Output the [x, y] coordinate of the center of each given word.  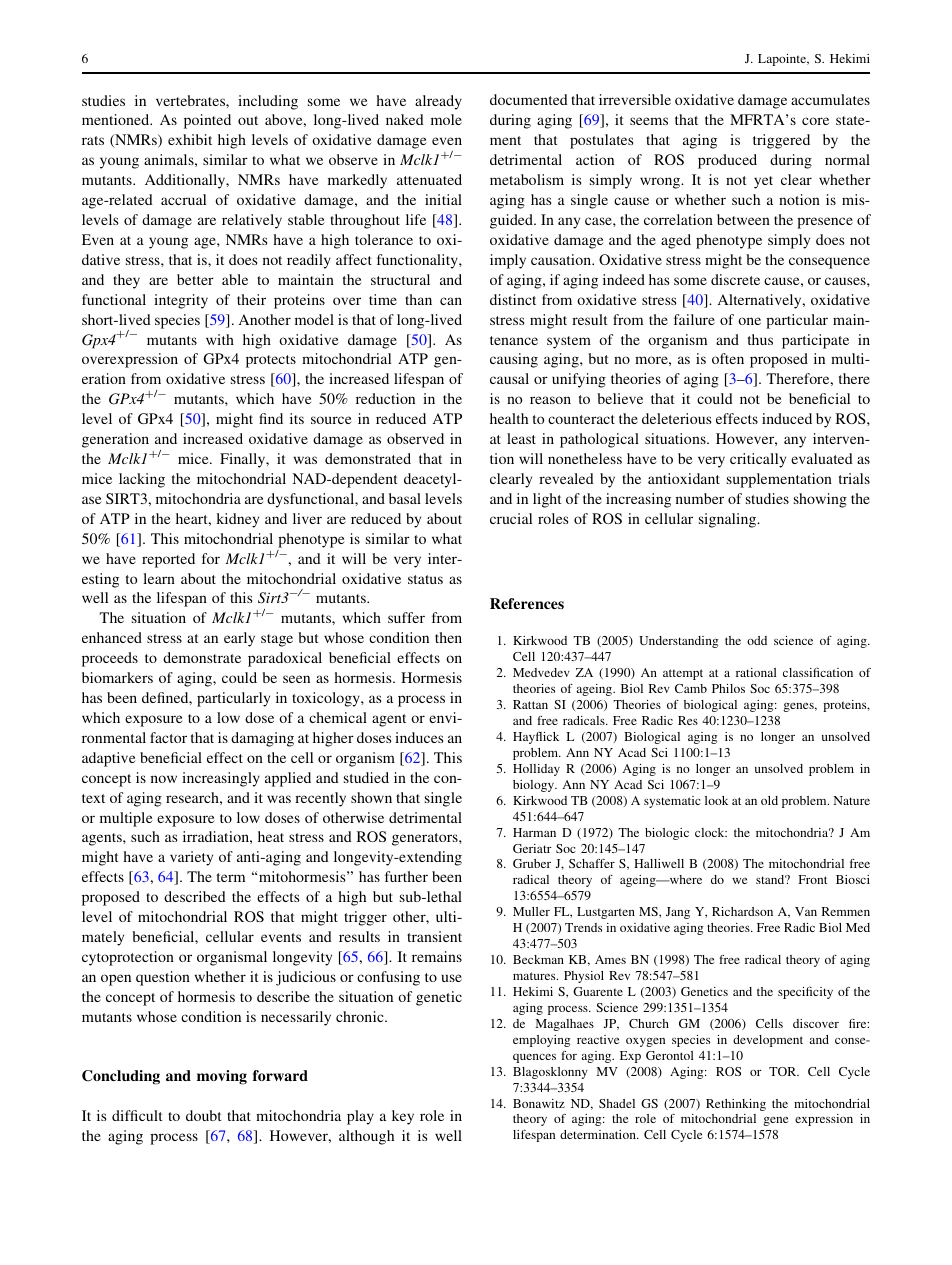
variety [191, 858]
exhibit [190, 139]
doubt [204, 1115]
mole [446, 119]
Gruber [532, 863]
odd [757, 640]
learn [159, 578]
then [448, 637]
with [220, 339]
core [815, 121]
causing [514, 360]
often [728, 358]
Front [812, 879]
